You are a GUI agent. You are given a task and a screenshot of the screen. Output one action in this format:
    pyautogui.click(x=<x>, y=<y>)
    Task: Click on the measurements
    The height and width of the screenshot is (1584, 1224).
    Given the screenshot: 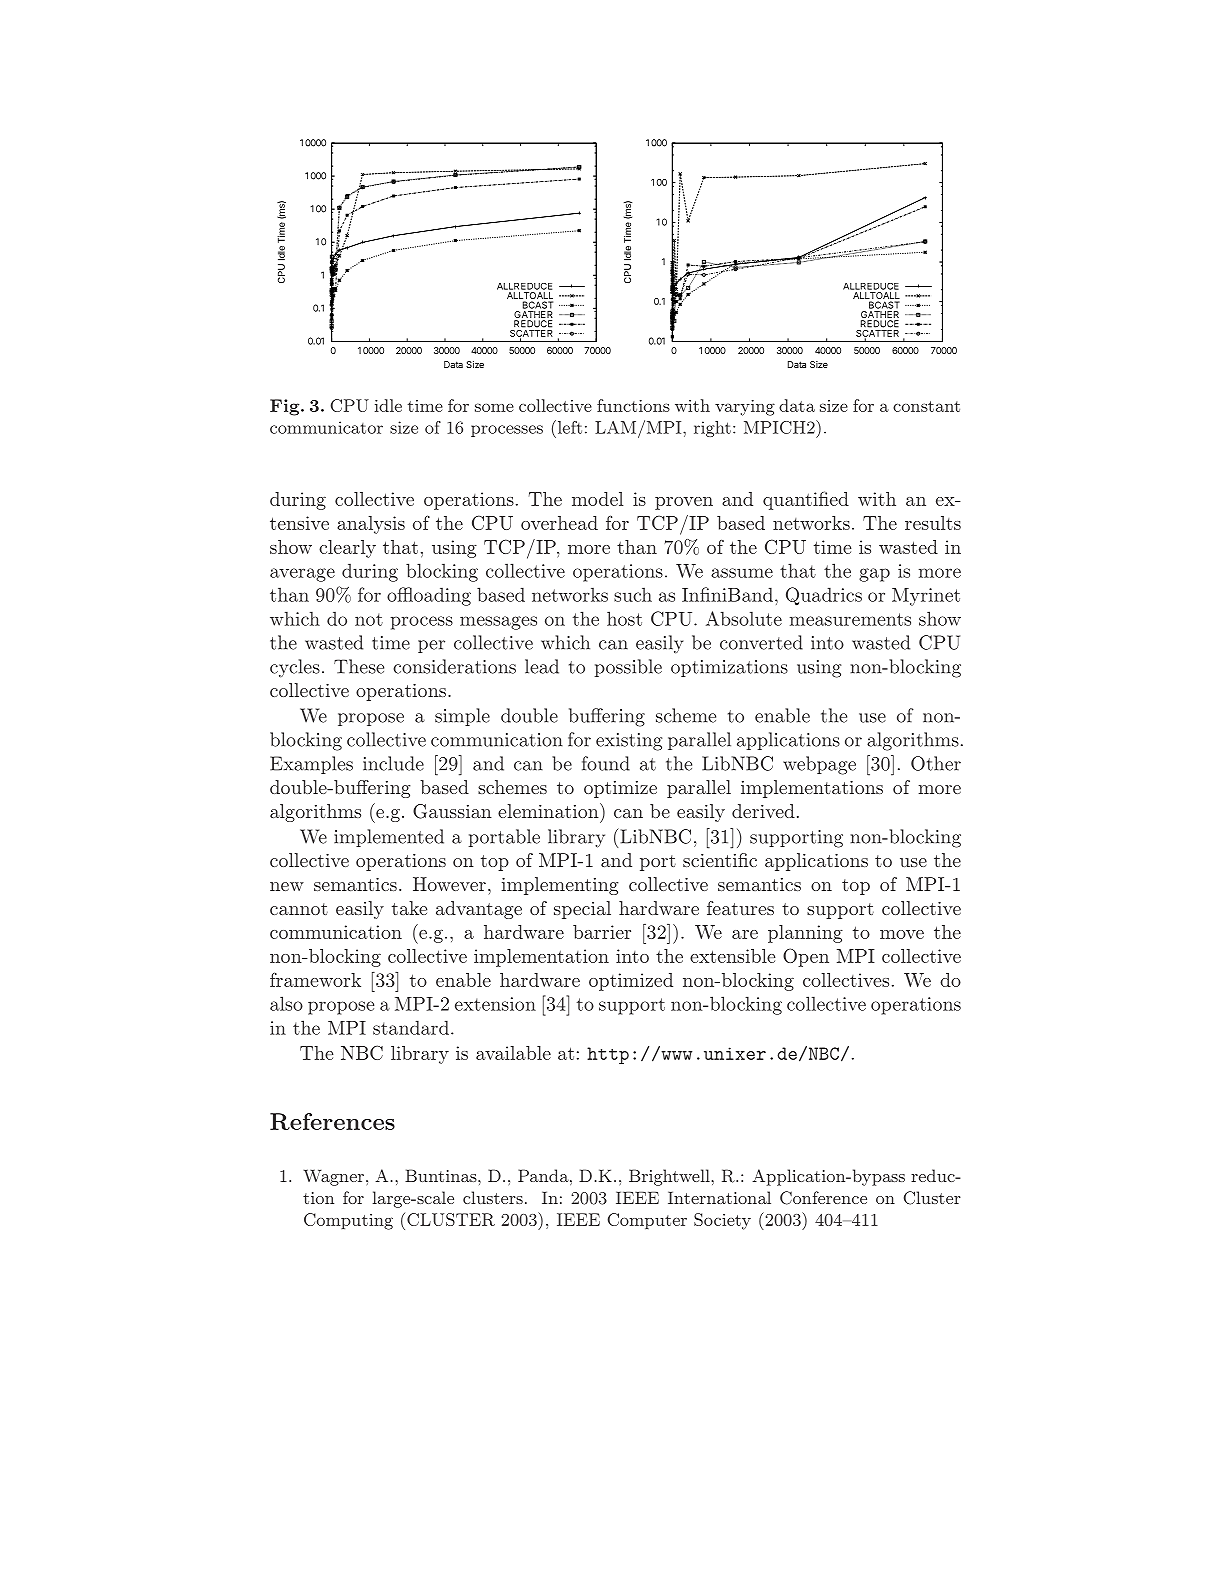 What is the action you would take?
    pyautogui.click(x=850, y=619)
